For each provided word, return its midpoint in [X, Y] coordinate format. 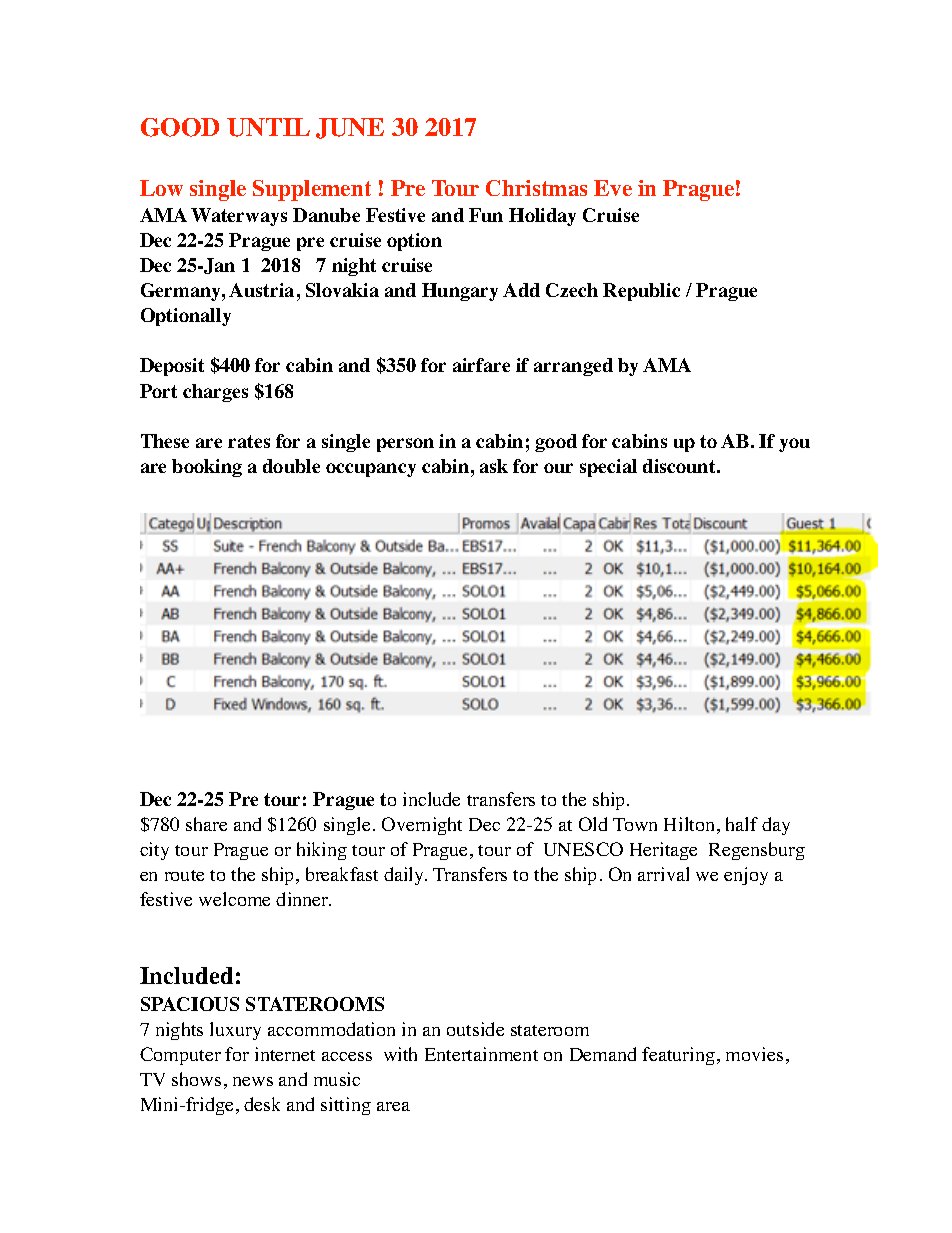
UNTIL [268, 127]
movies [754, 1054]
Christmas [536, 188]
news [253, 1081]
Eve [613, 188]
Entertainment [481, 1054]
